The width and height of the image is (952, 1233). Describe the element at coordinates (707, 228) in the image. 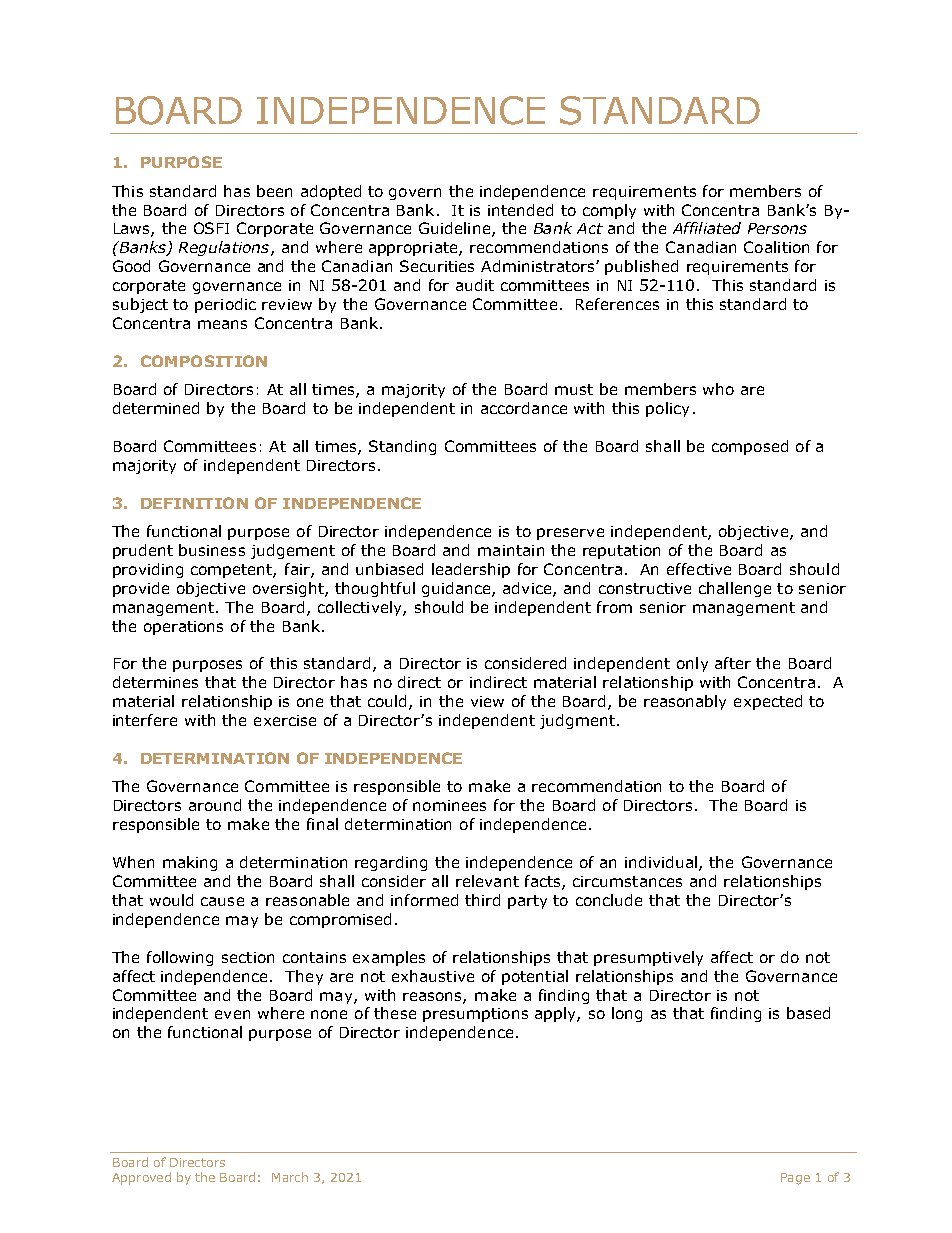

I see `Affiliated` at that location.
